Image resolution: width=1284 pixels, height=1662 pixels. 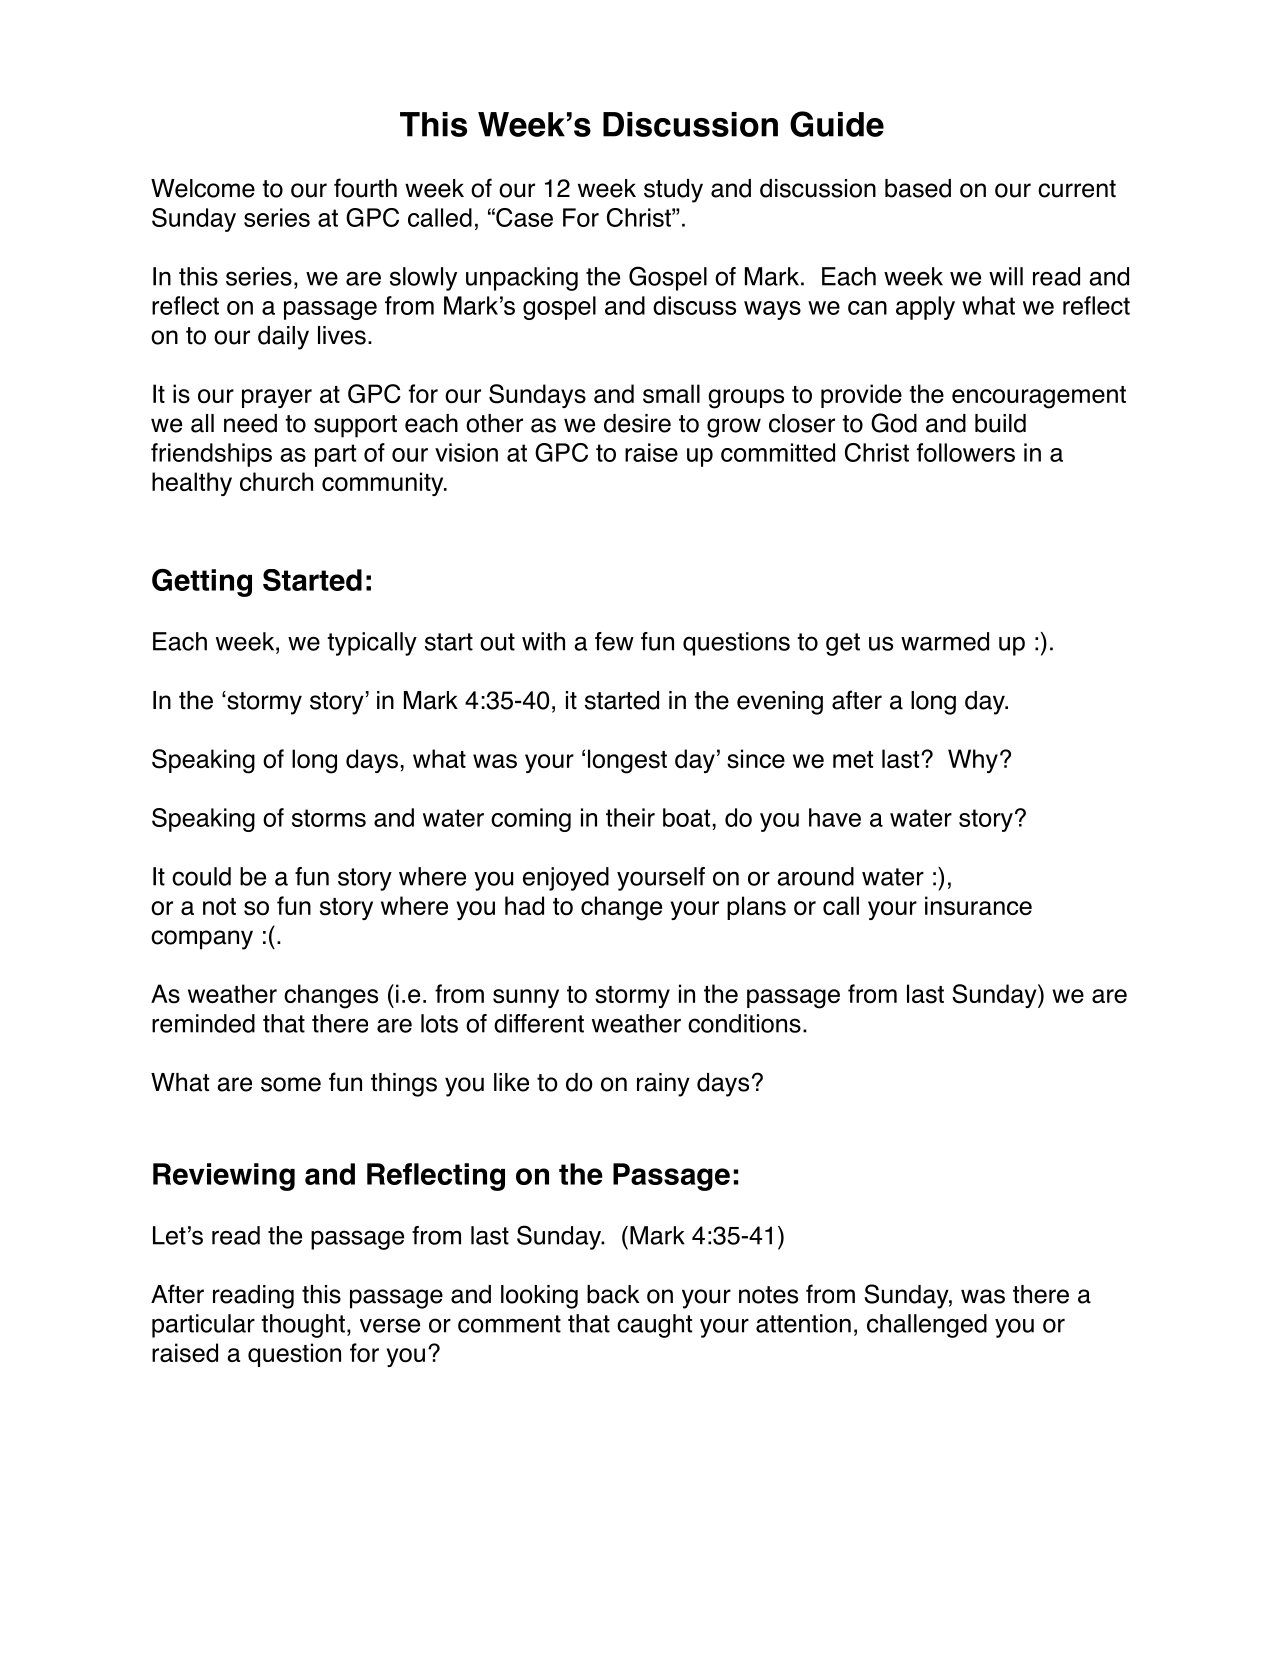 I want to click on study, so click(x=673, y=191).
